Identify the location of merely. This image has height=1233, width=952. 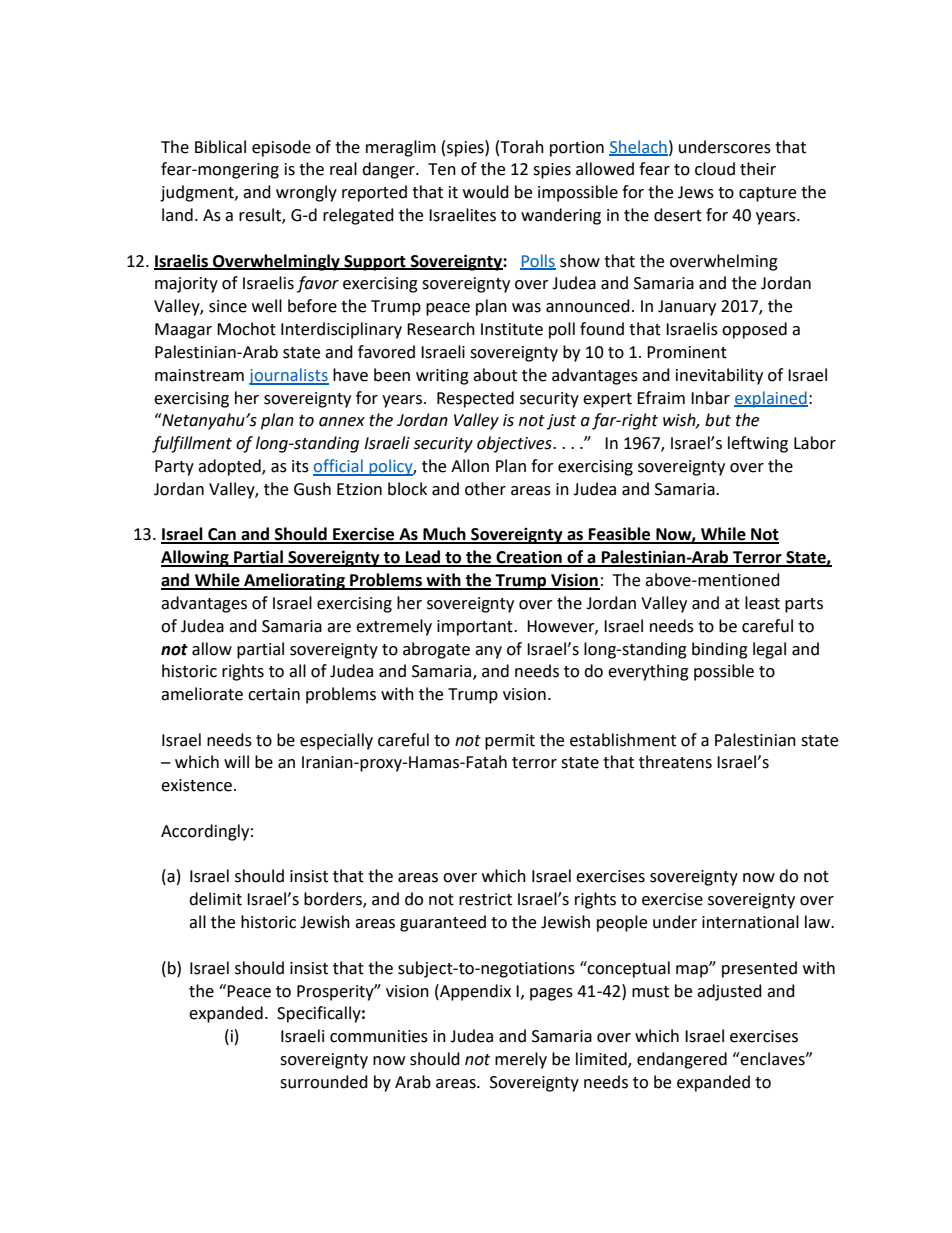
(521, 1060).
